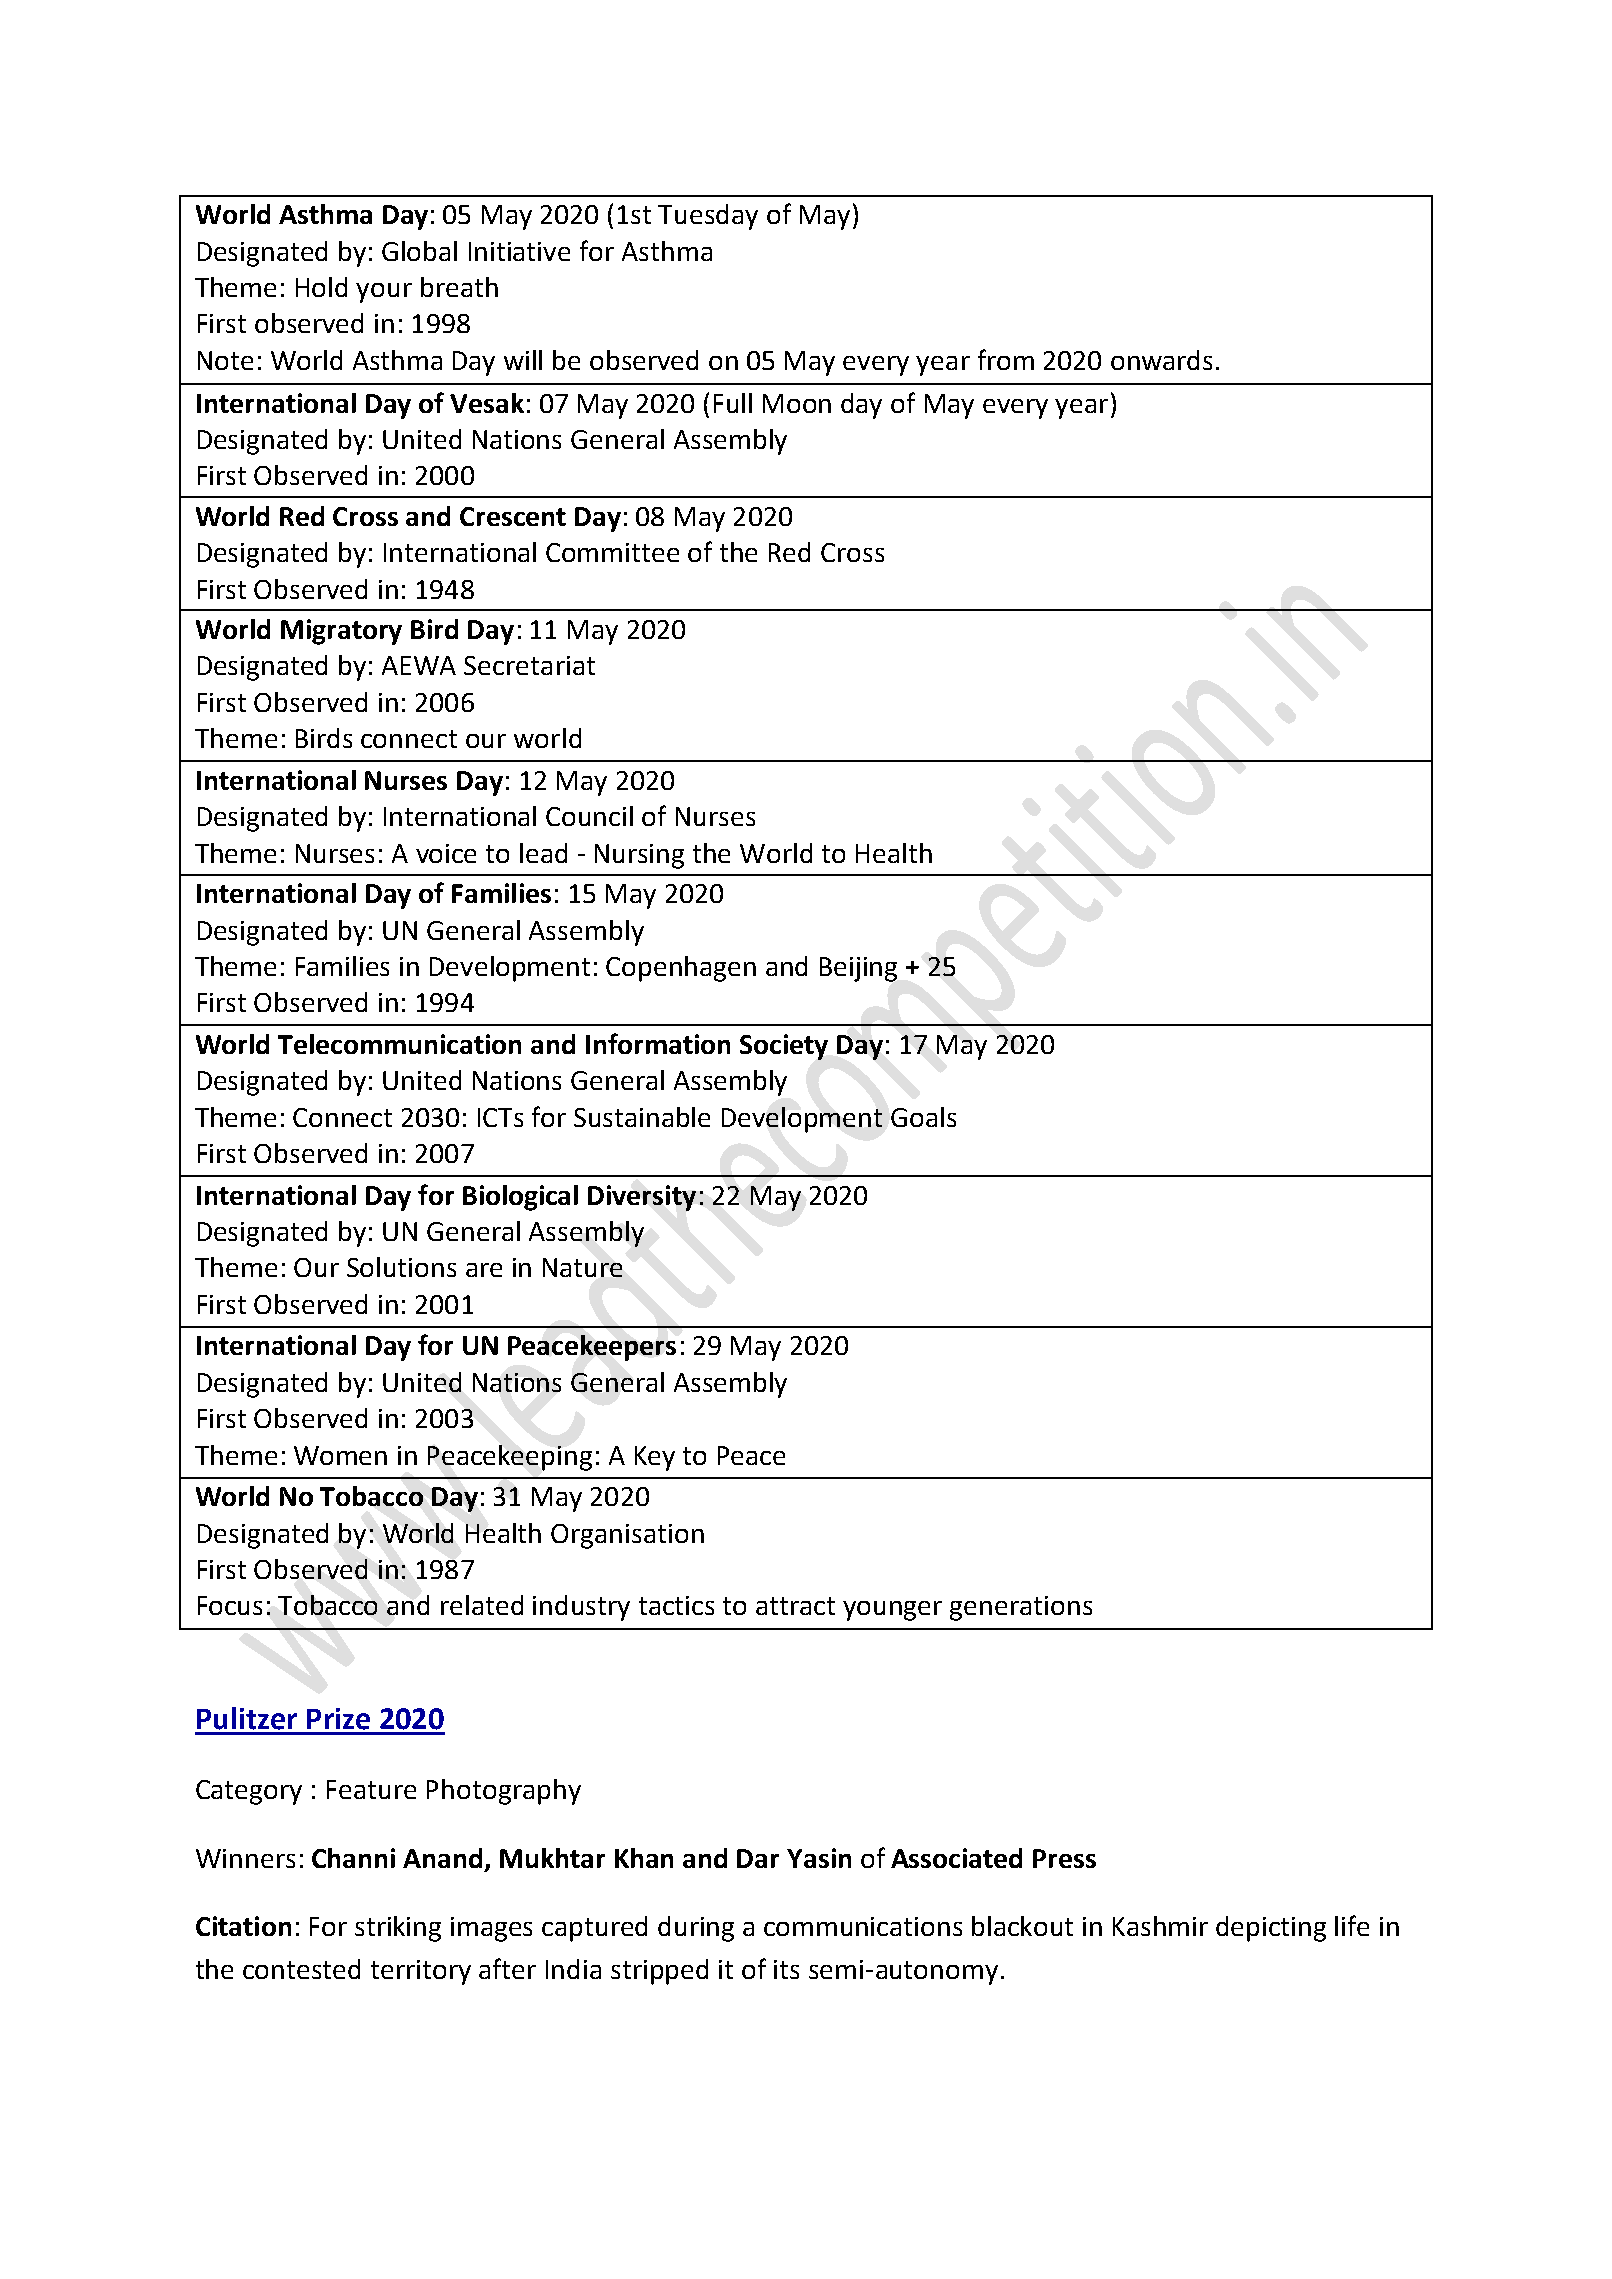  What do you see at coordinates (786, 1969) in the page?
I see `its` at bounding box center [786, 1969].
